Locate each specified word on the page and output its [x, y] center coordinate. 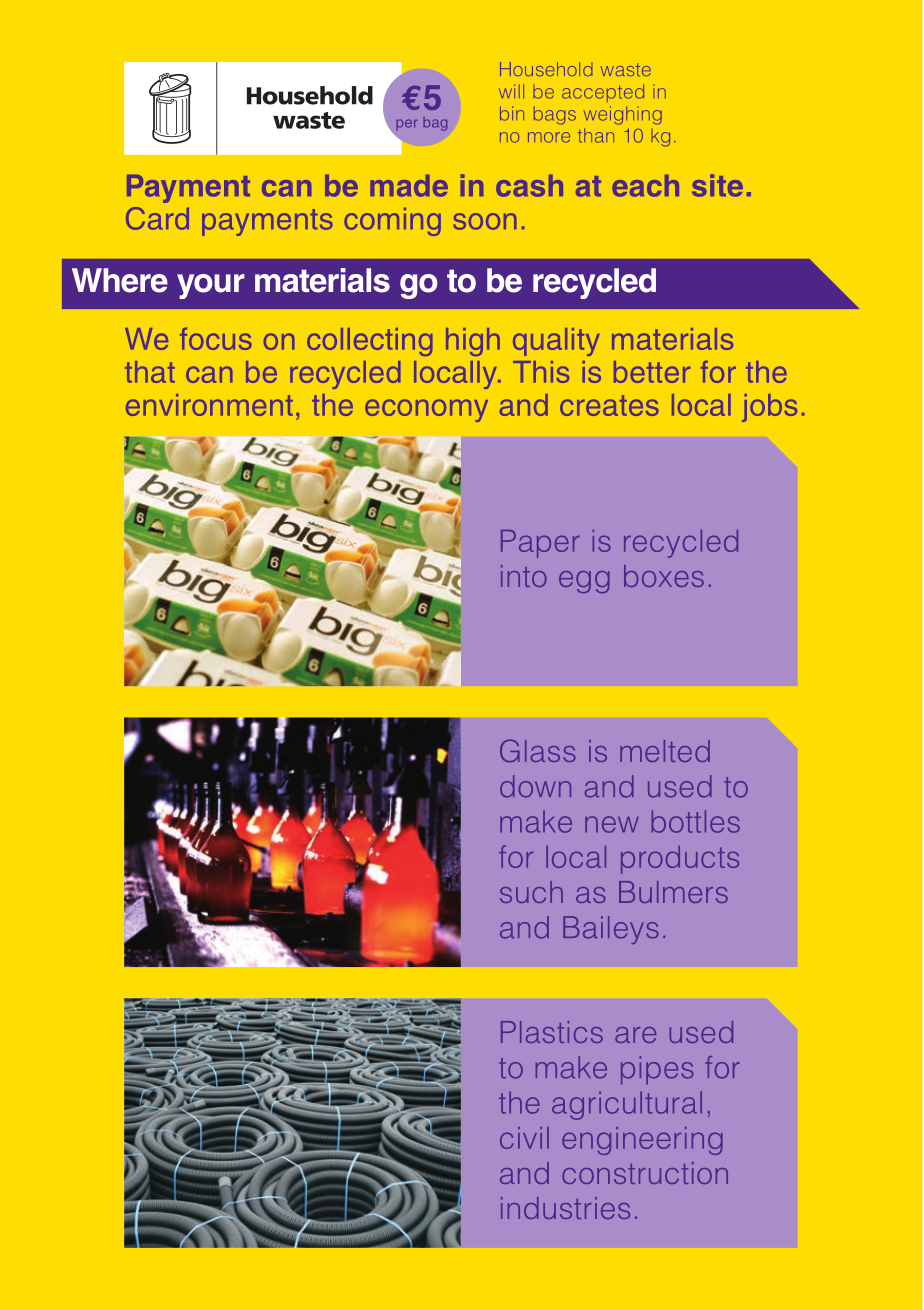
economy [426, 410]
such [531, 892]
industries [565, 1208]
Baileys [611, 930]
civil [524, 1138]
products [680, 860]
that [150, 372]
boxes [664, 576]
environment [209, 405]
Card [157, 218]
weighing [623, 115]
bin [512, 113]
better [652, 372]
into [524, 576]
